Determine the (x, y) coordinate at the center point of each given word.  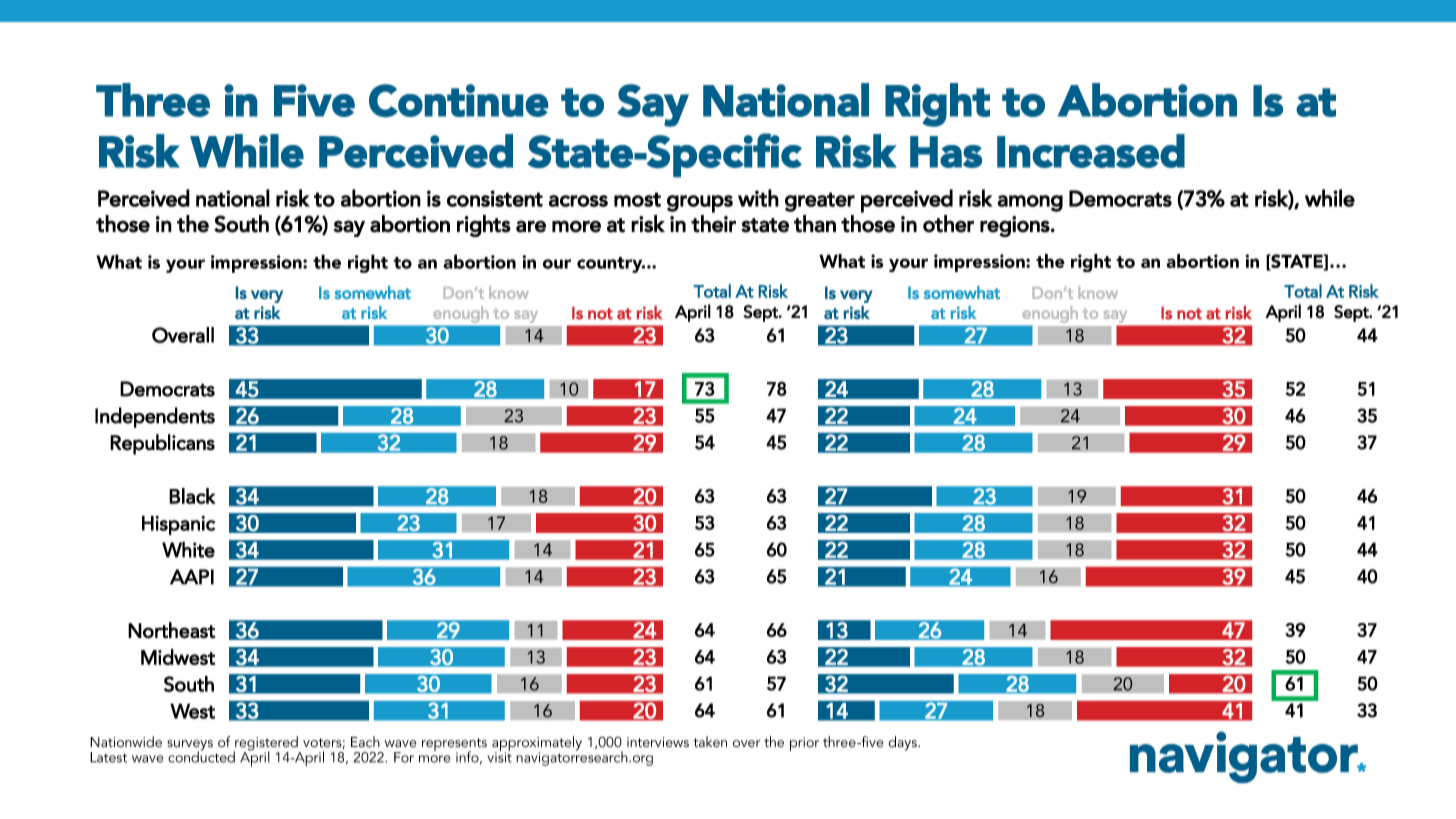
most (637, 199)
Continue (458, 100)
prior (804, 744)
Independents (155, 417)
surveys (190, 746)
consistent (495, 198)
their (713, 224)
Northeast (171, 630)
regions (1015, 226)
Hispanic (178, 525)
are (531, 226)
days (903, 743)
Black (192, 496)
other (948, 224)
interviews (658, 742)
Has (946, 152)
